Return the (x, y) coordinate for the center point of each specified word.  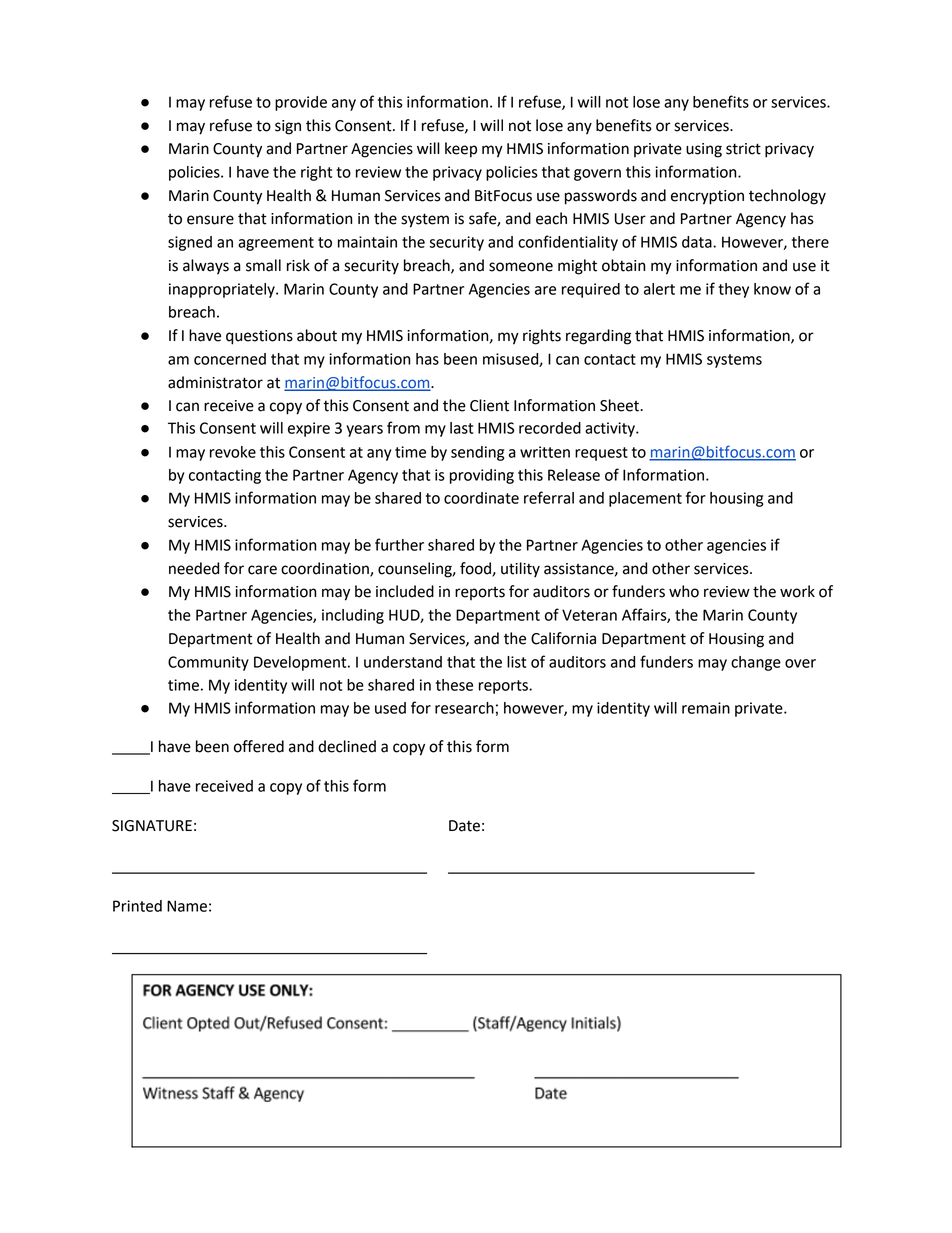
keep (461, 150)
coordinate (481, 498)
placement (645, 499)
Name (187, 906)
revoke (233, 452)
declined (347, 746)
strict (743, 149)
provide (301, 103)
